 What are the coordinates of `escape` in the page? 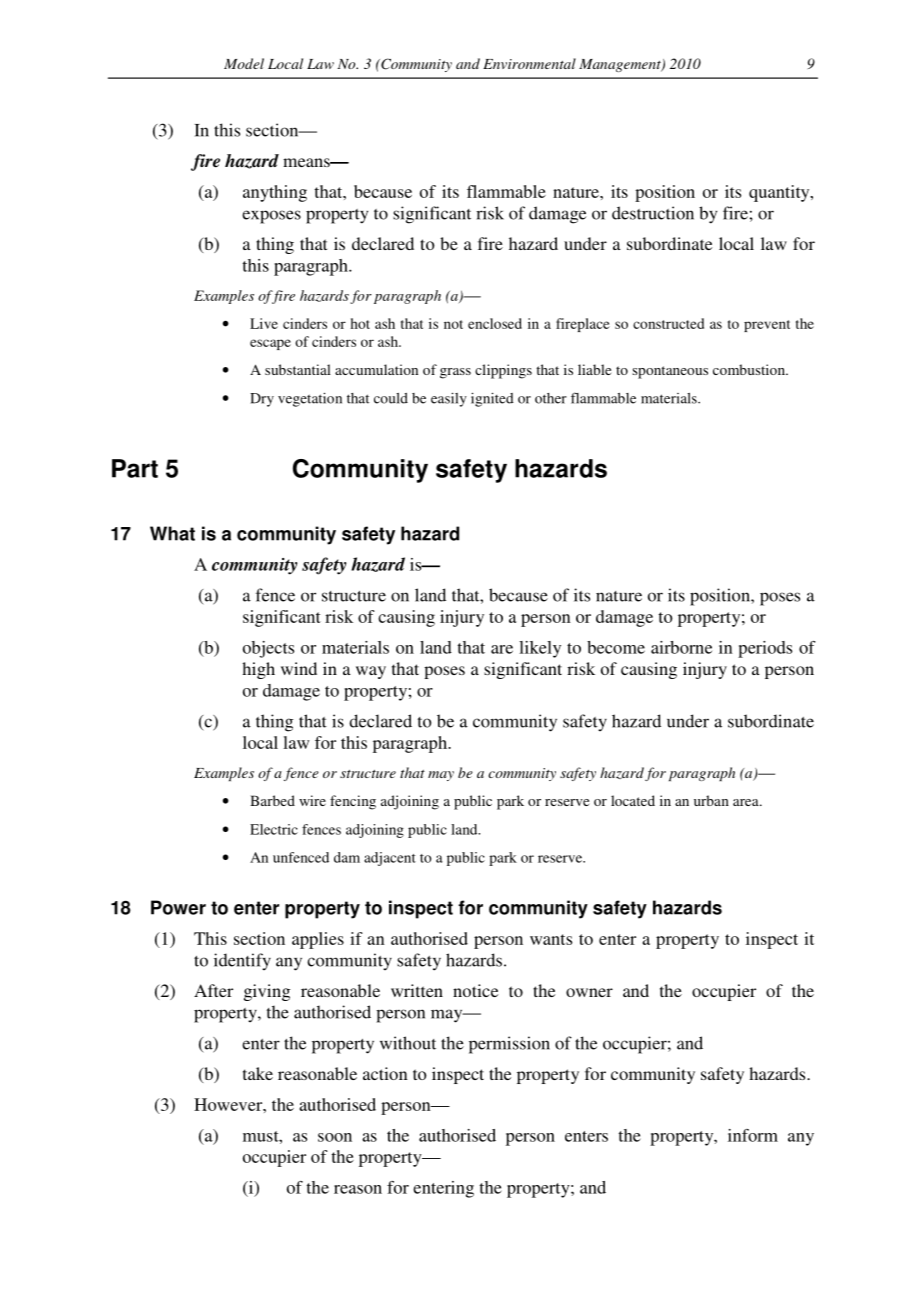 It's located at (270, 344).
